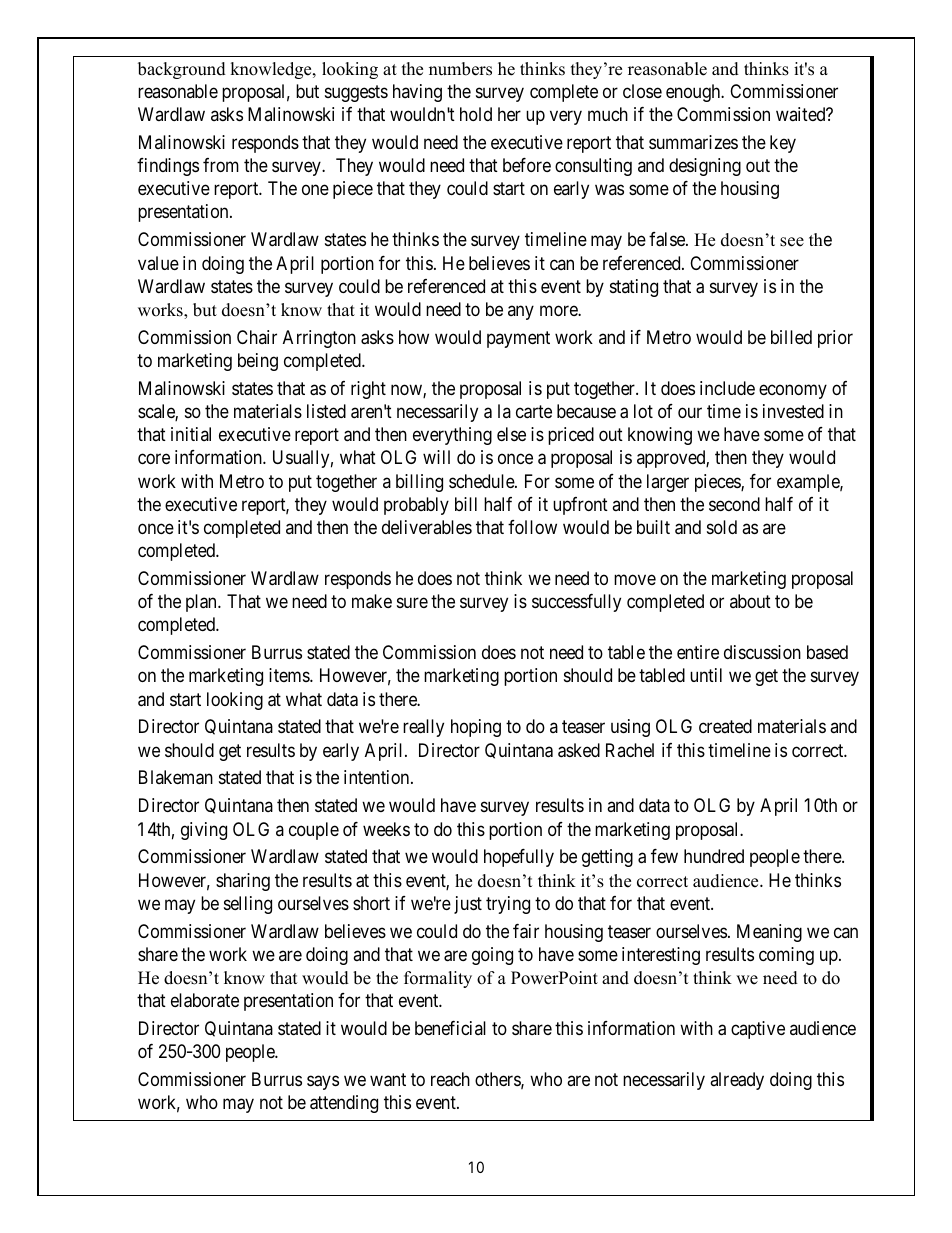 The width and height of the screenshot is (952, 1233). Describe the element at coordinates (323, 1083) in the screenshot. I see `says` at that location.
